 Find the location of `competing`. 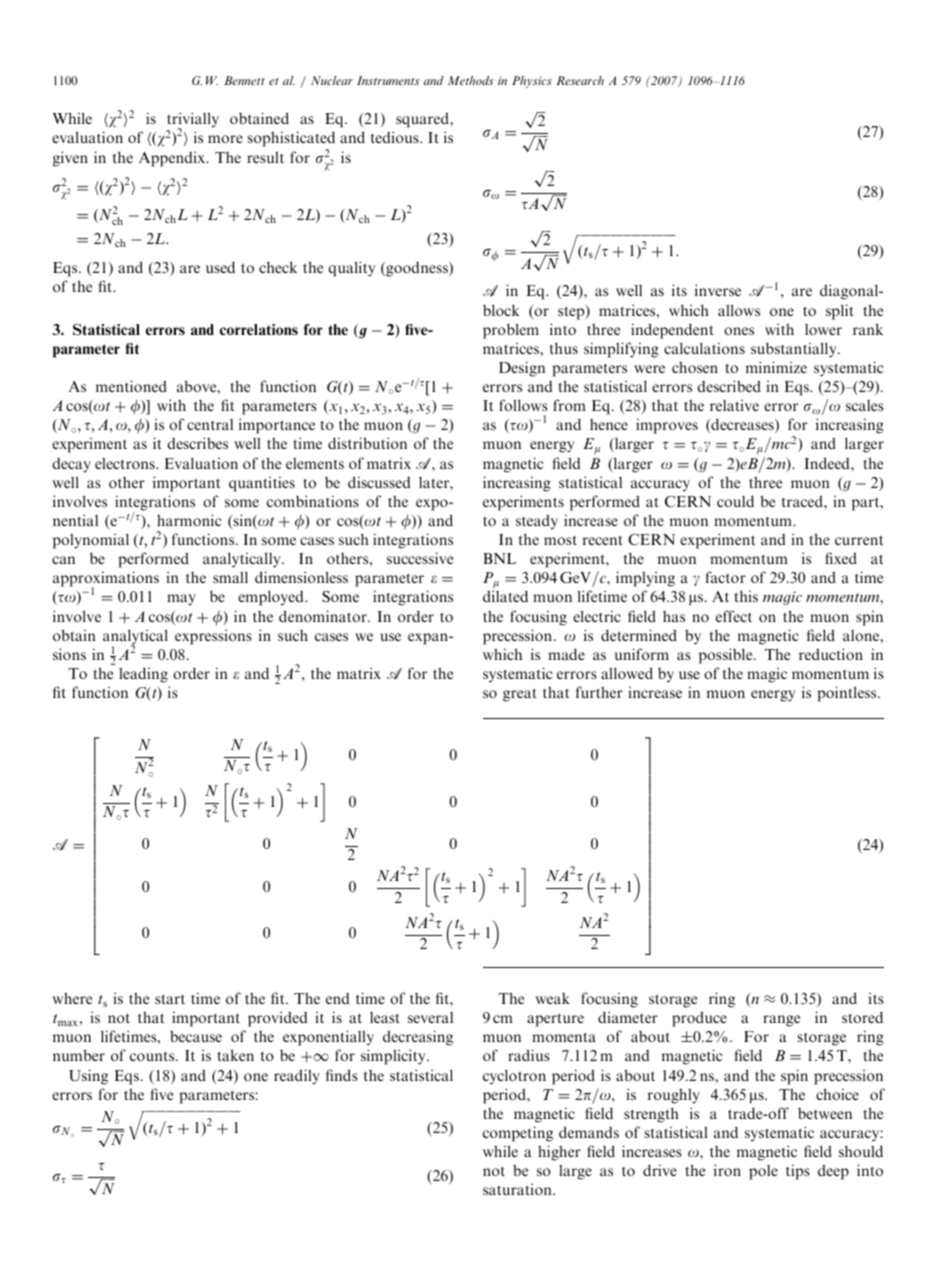

competing is located at coordinates (518, 1134).
